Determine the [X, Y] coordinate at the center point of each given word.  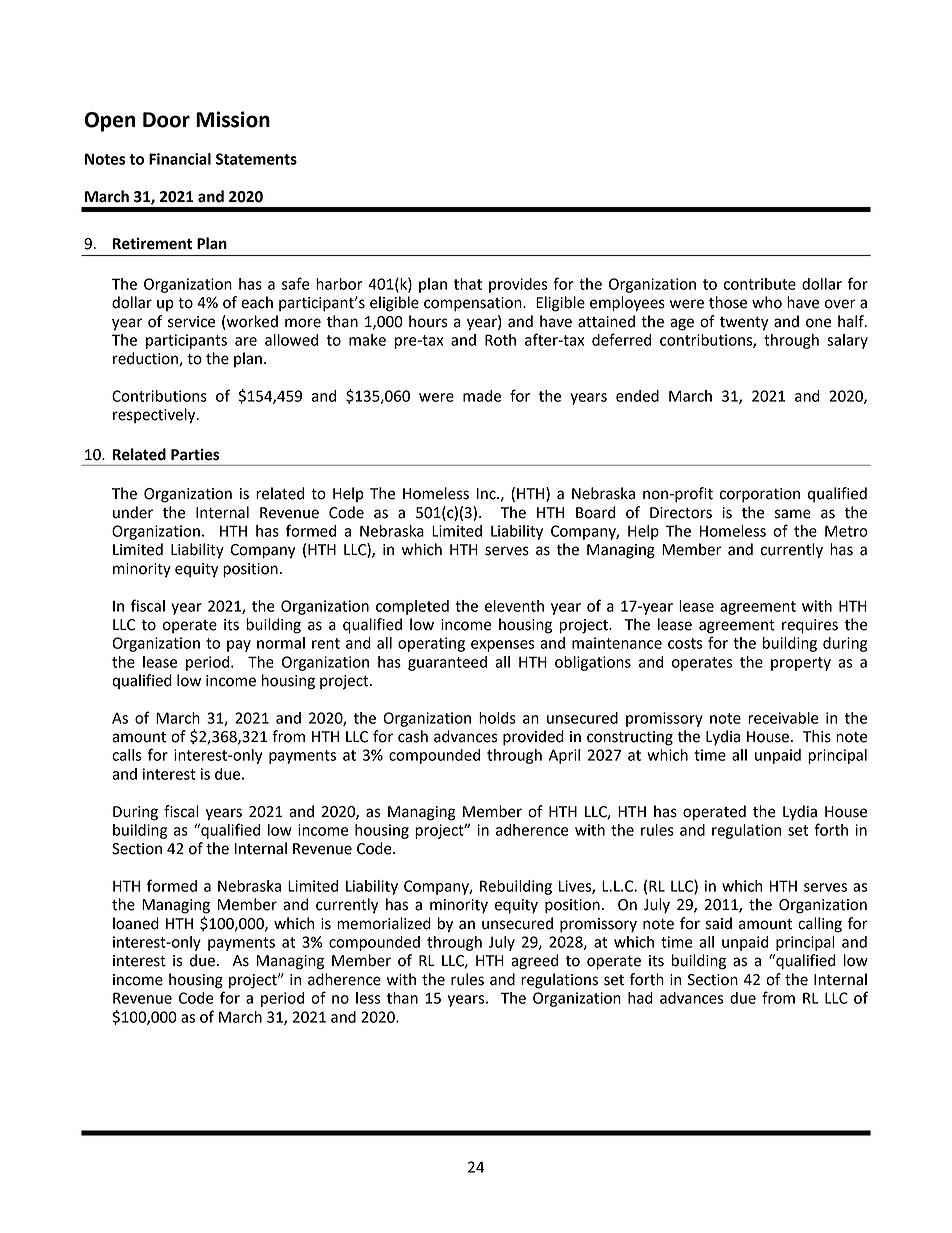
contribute [760, 284]
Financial [180, 159]
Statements [256, 159]
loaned [136, 923]
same [793, 514]
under [133, 512]
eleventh [514, 606]
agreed [534, 962]
